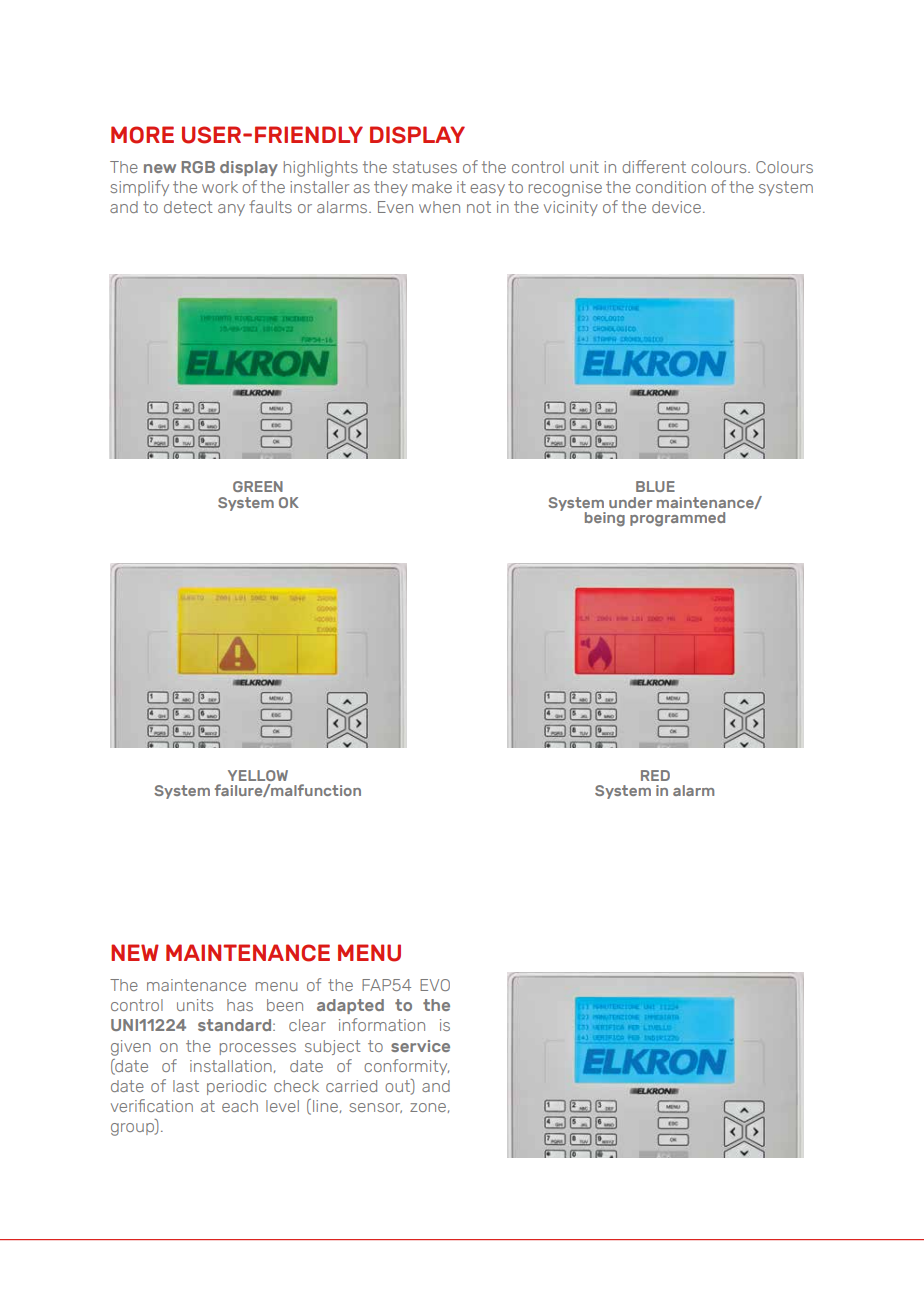  I want to click on GREEN, so click(258, 486).
